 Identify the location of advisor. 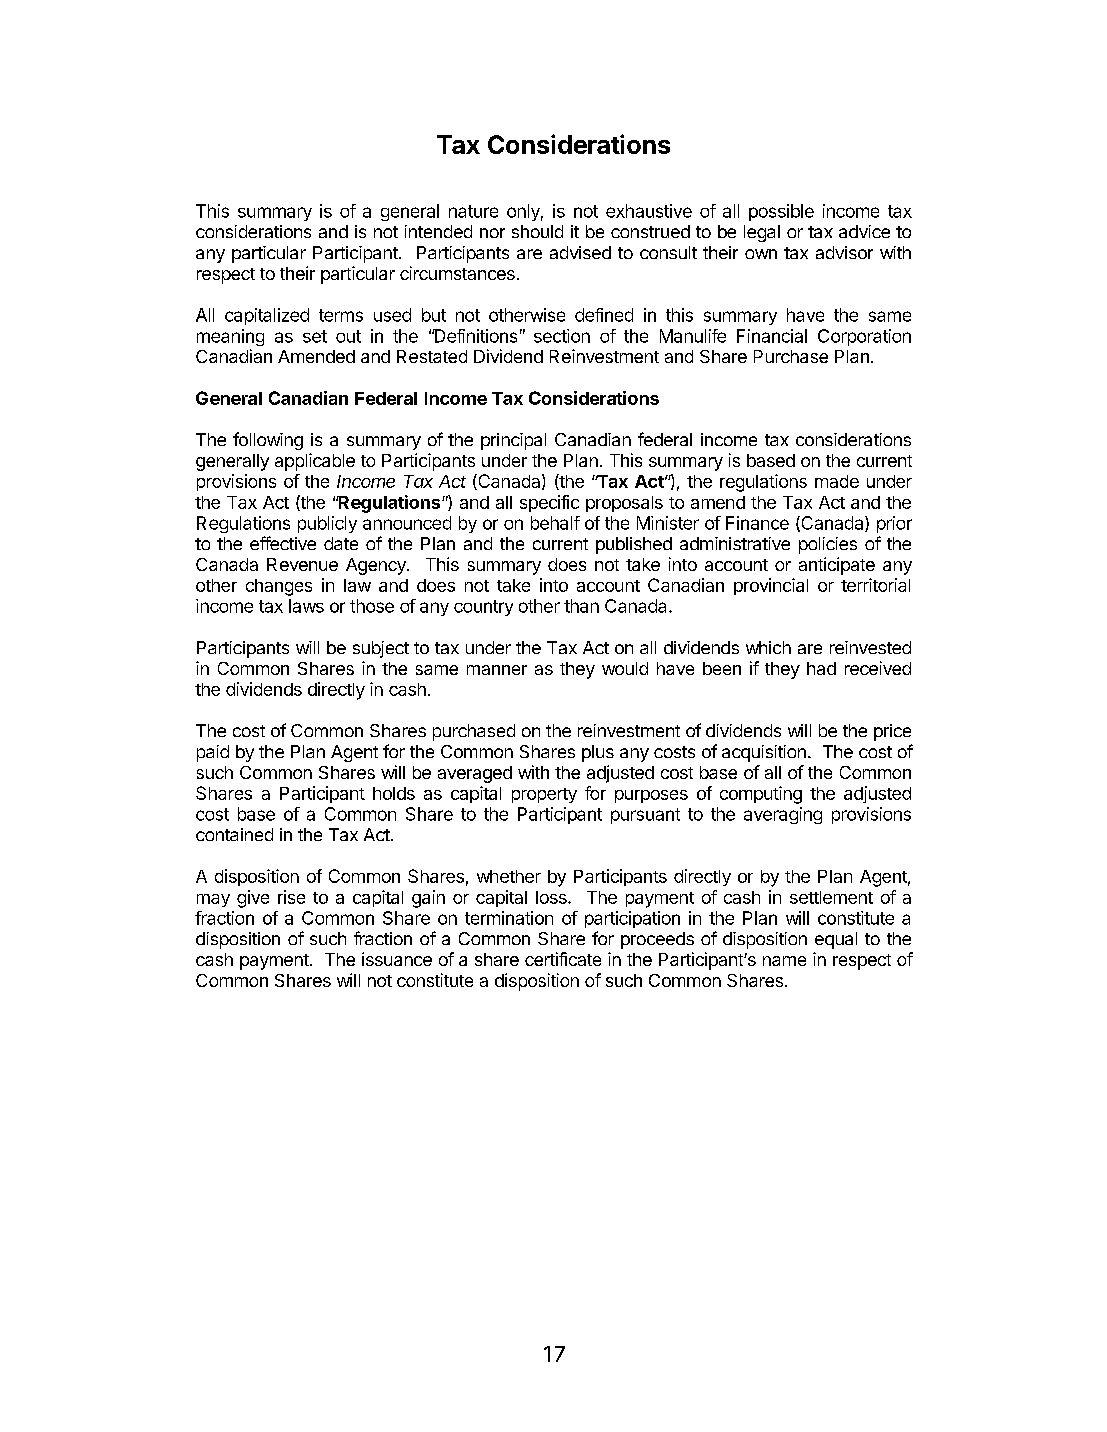
(844, 252).
